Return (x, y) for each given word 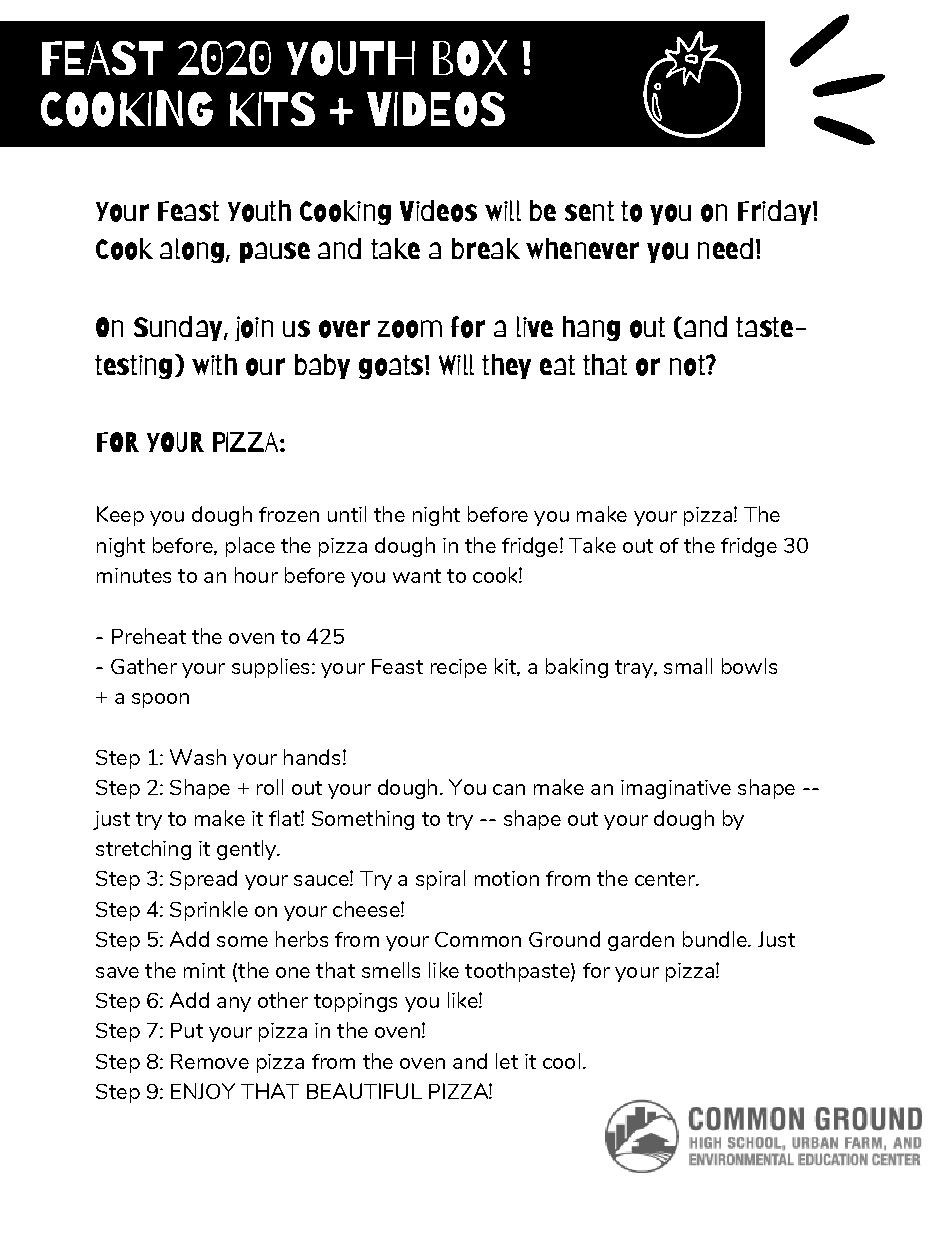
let (507, 1061)
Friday (776, 212)
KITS (272, 109)
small (688, 666)
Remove (210, 1061)
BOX (470, 58)
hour (256, 575)
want (417, 576)
